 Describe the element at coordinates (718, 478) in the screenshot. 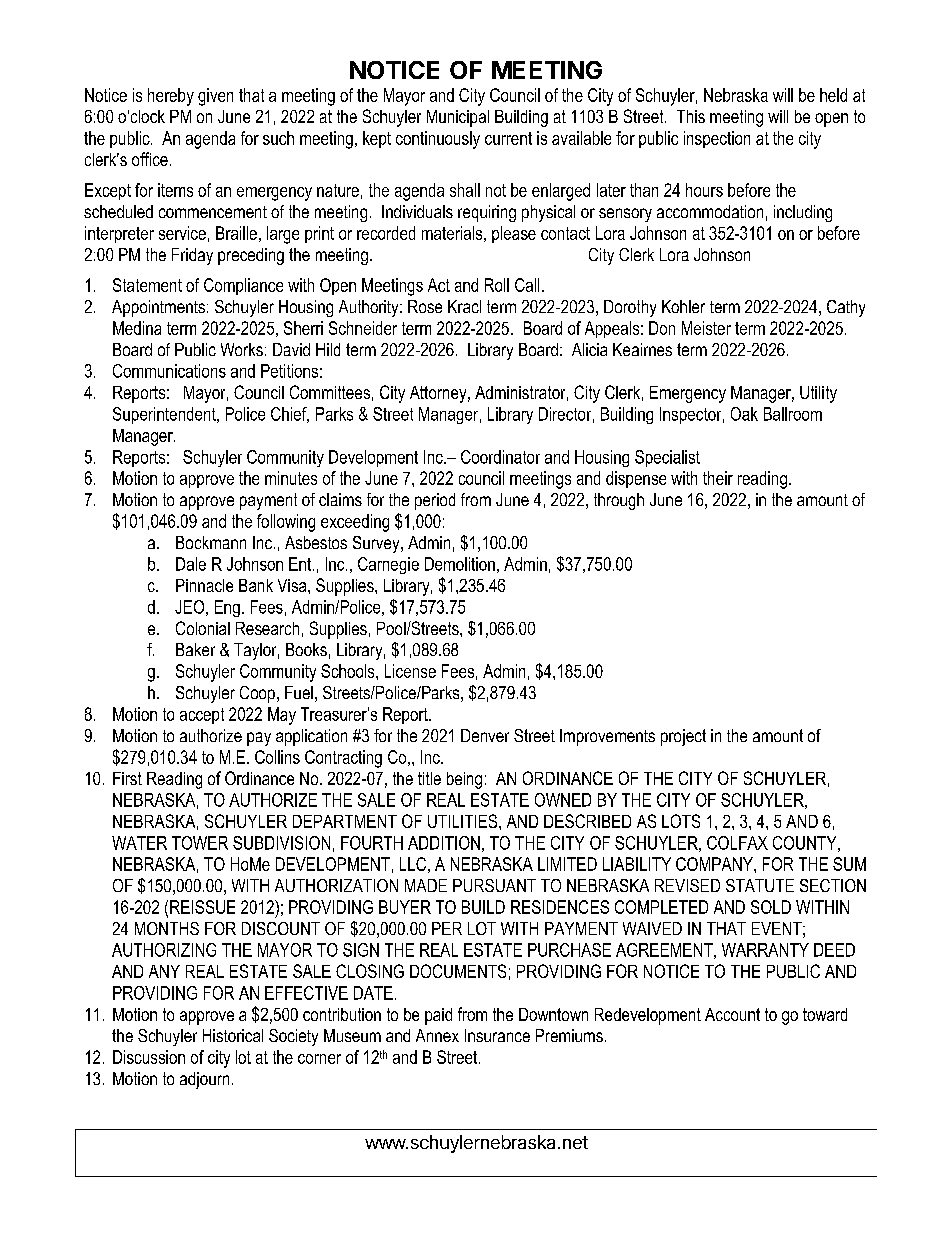

I see `their` at that location.
